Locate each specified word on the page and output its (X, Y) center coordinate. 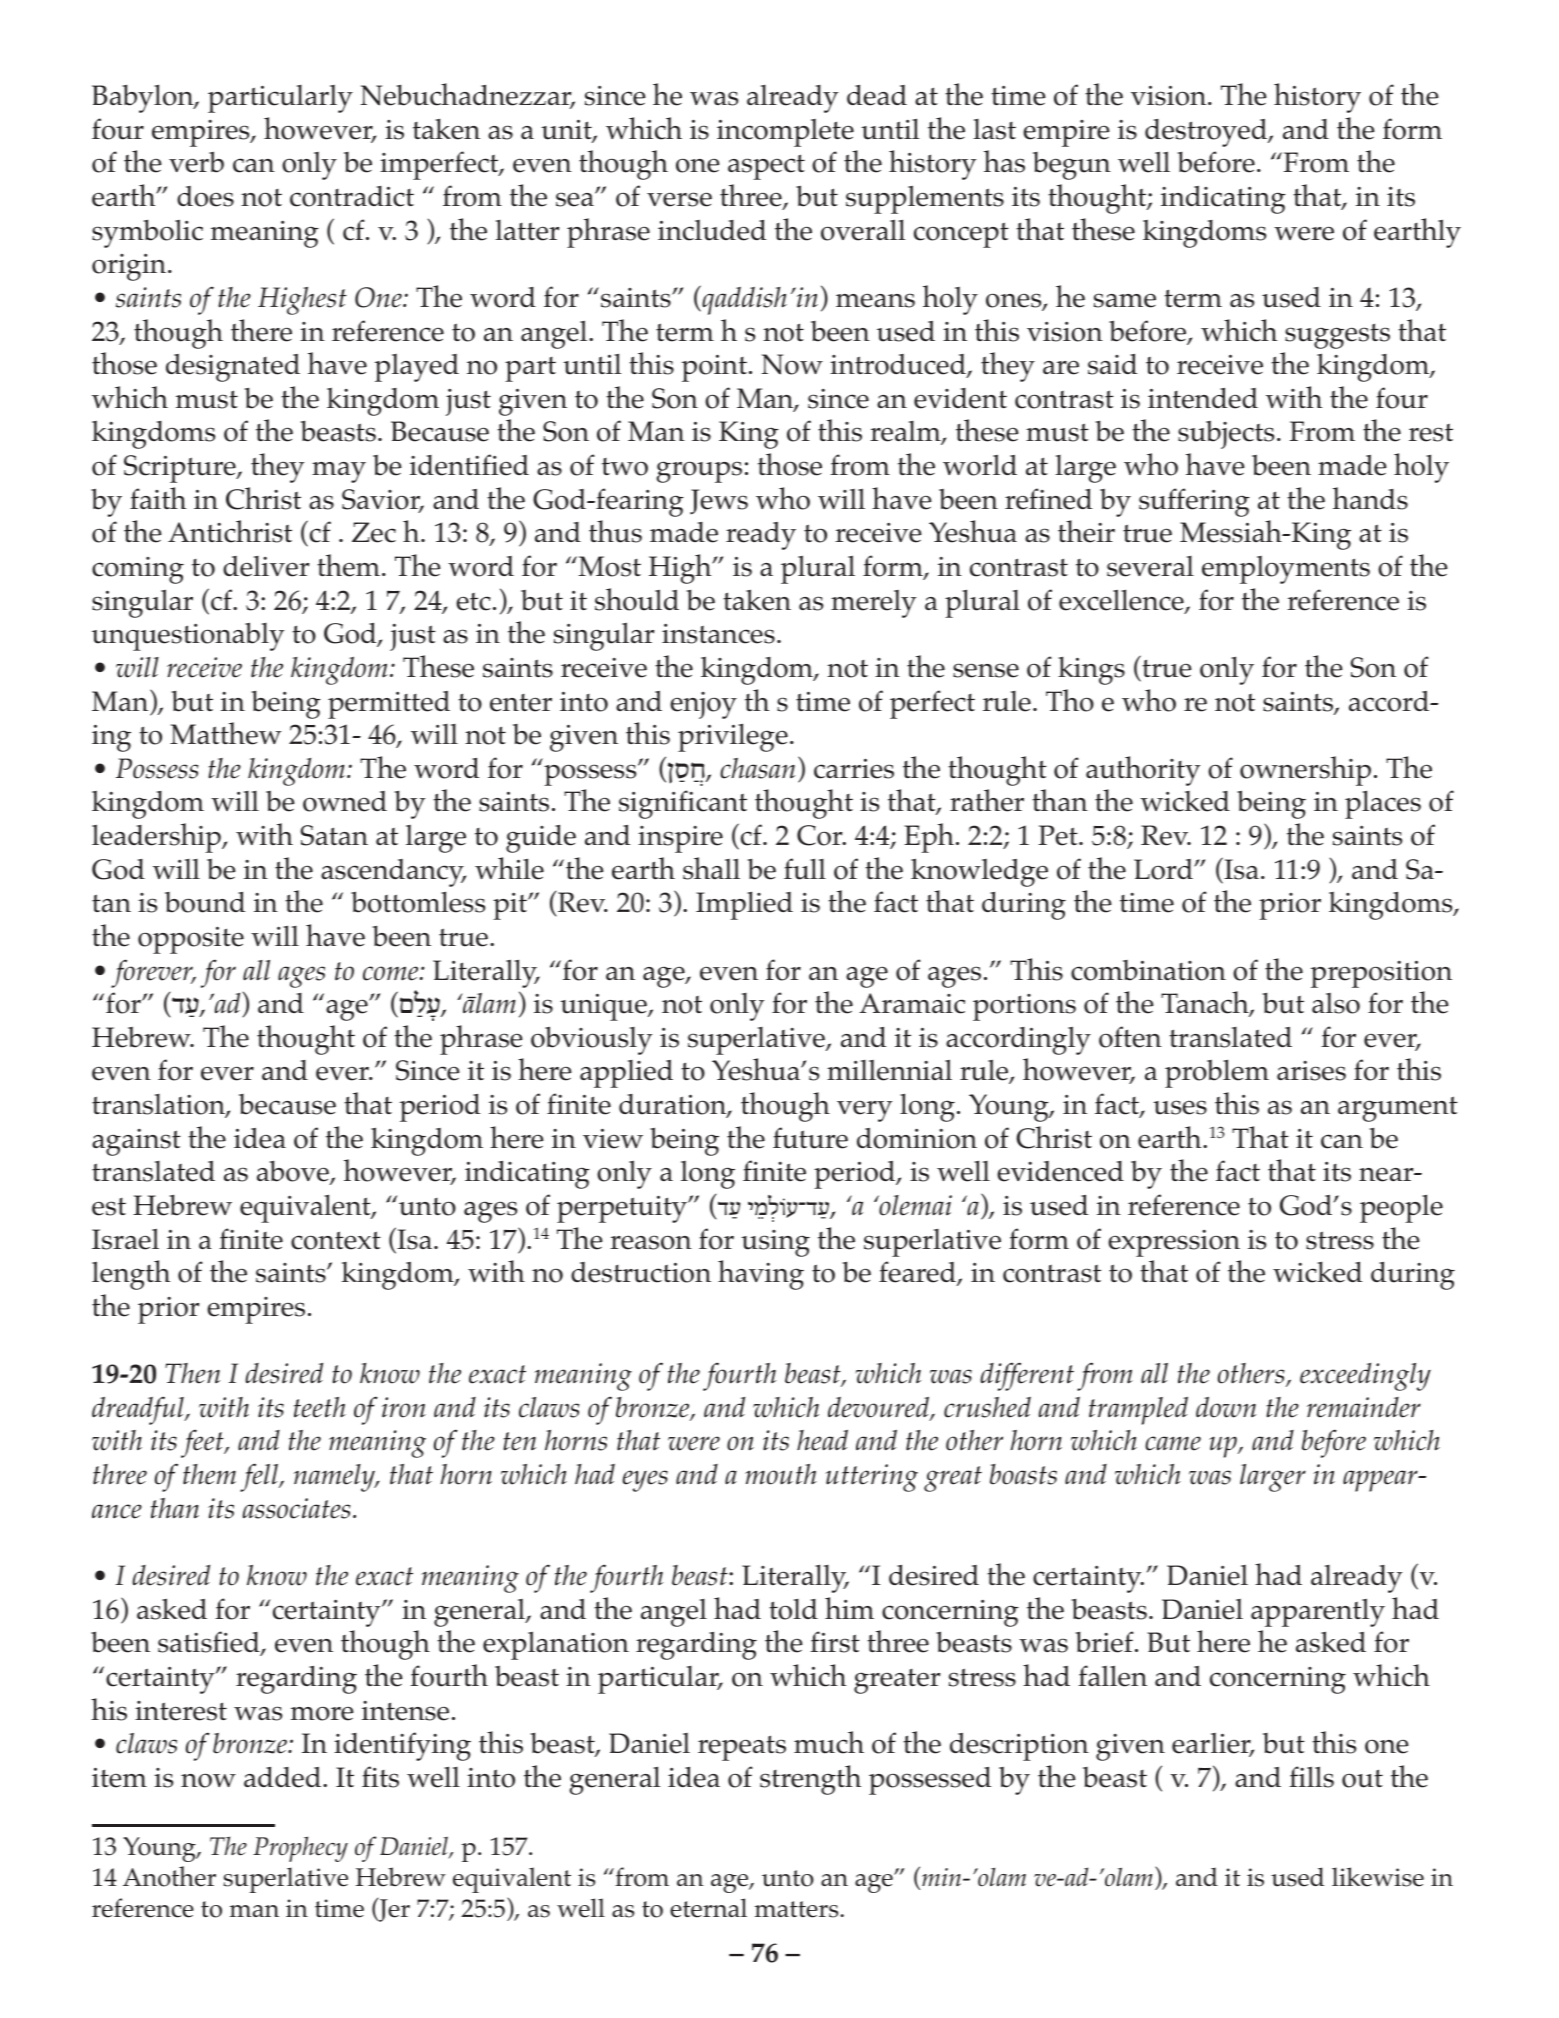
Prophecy (300, 1849)
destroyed (1207, 133)
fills (1311, 1777)
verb (196, 162)
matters (798, 1909)
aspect (766, 167)
